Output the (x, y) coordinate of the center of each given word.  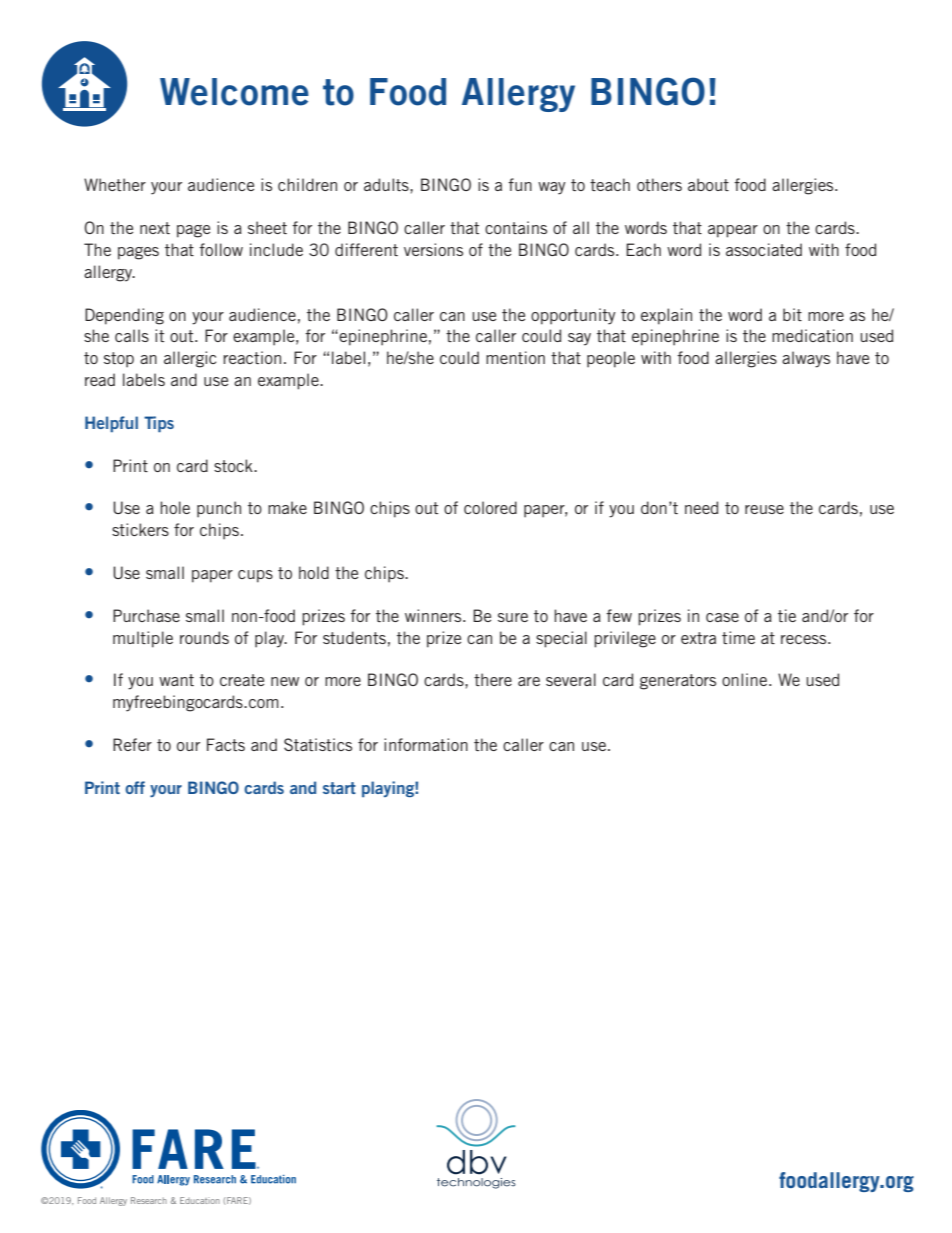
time (738, 637)
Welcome (234, 92)
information (426, 744)
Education (200, 1200)
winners (434, 615)
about (708, 184)
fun (520, 184)
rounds (204, 637)
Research (149, 1200)
